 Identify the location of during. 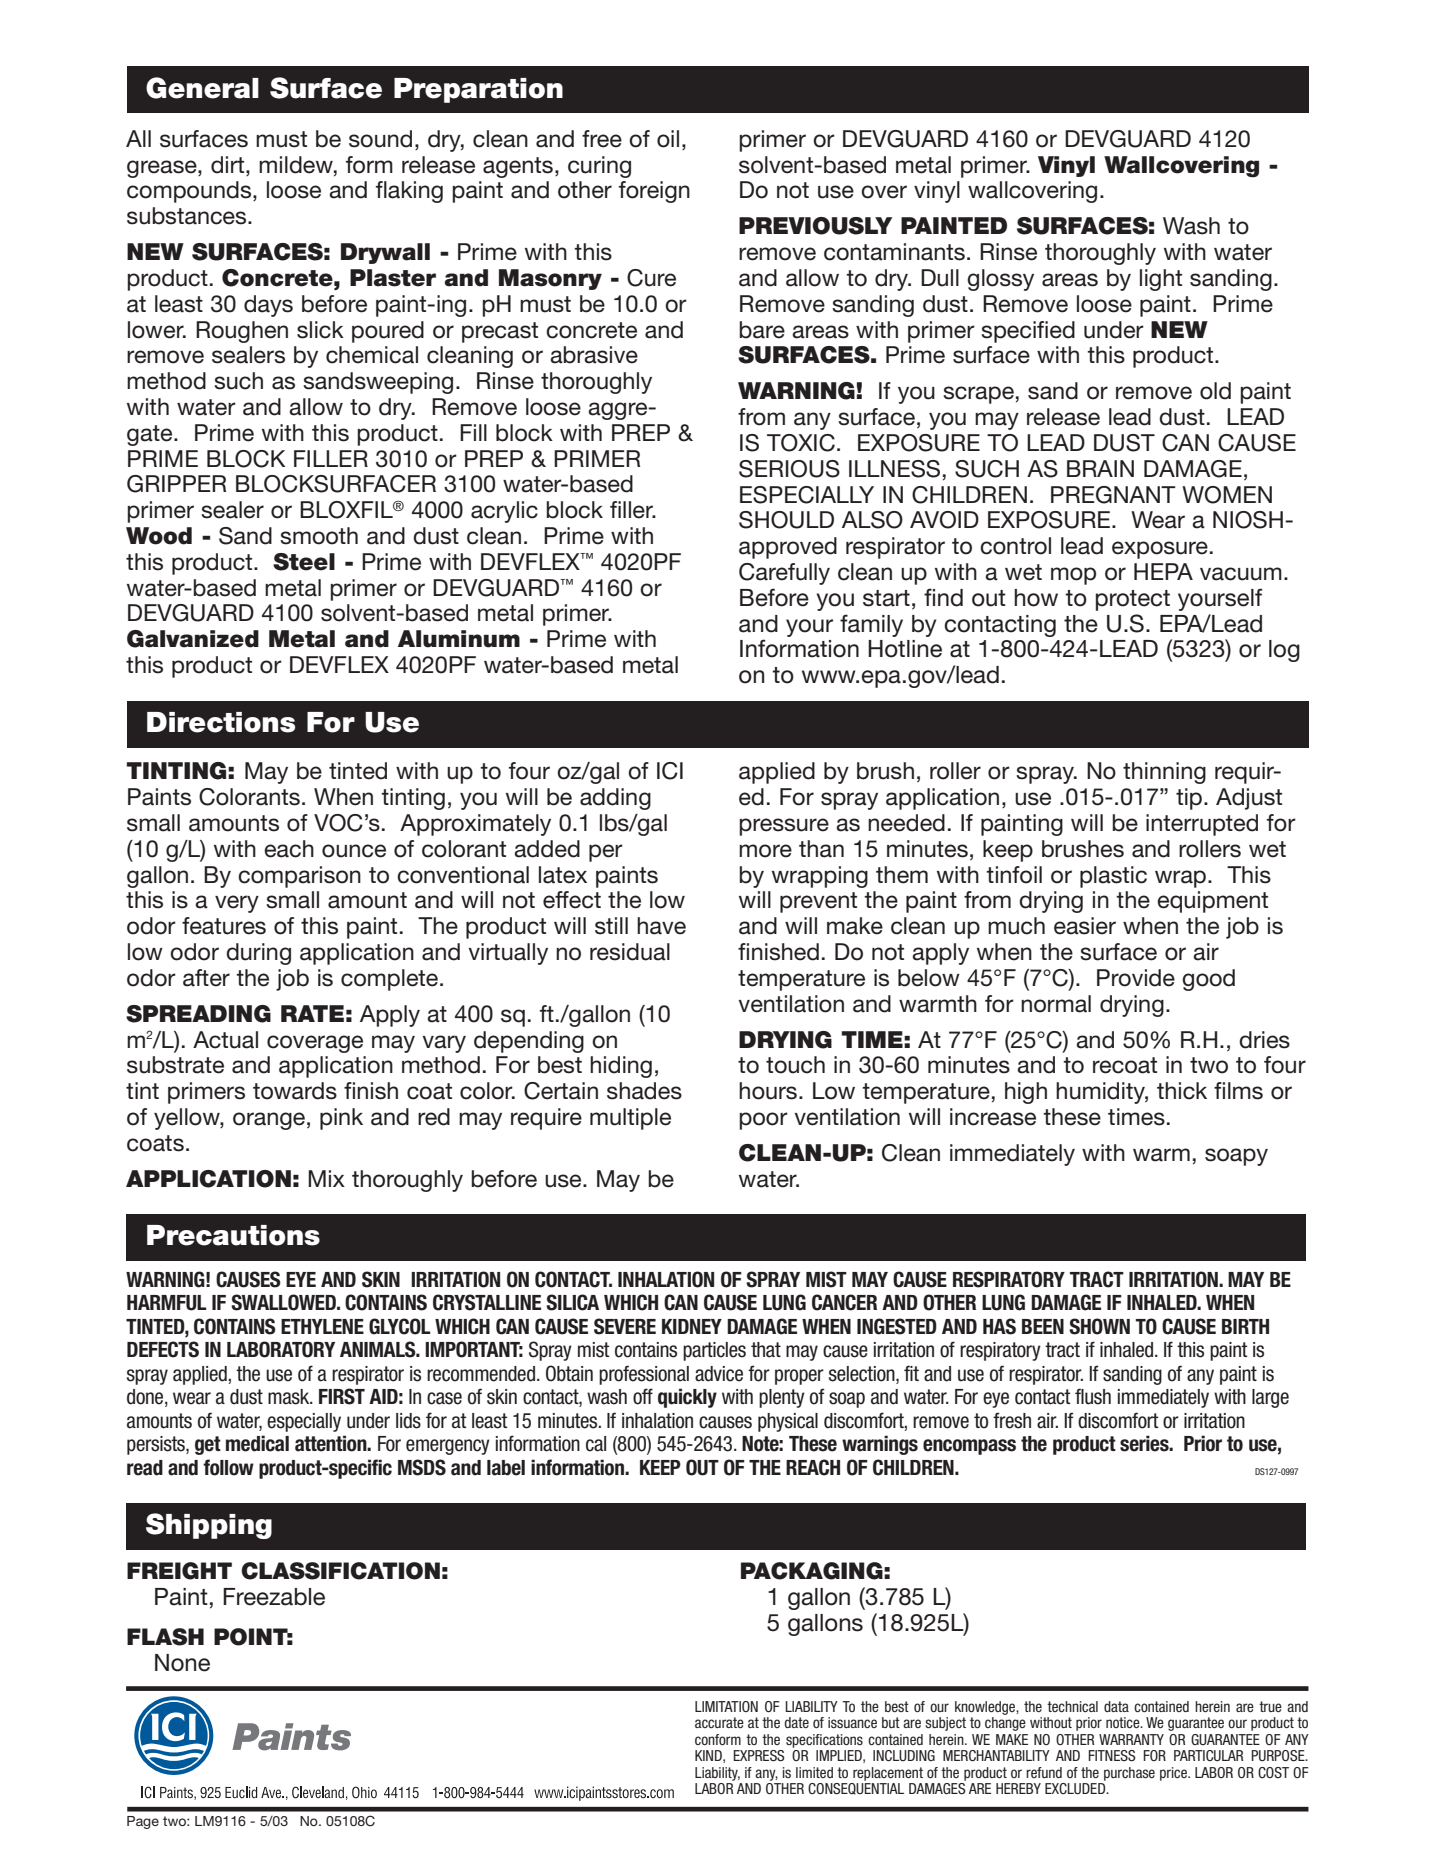
(258, 954).
